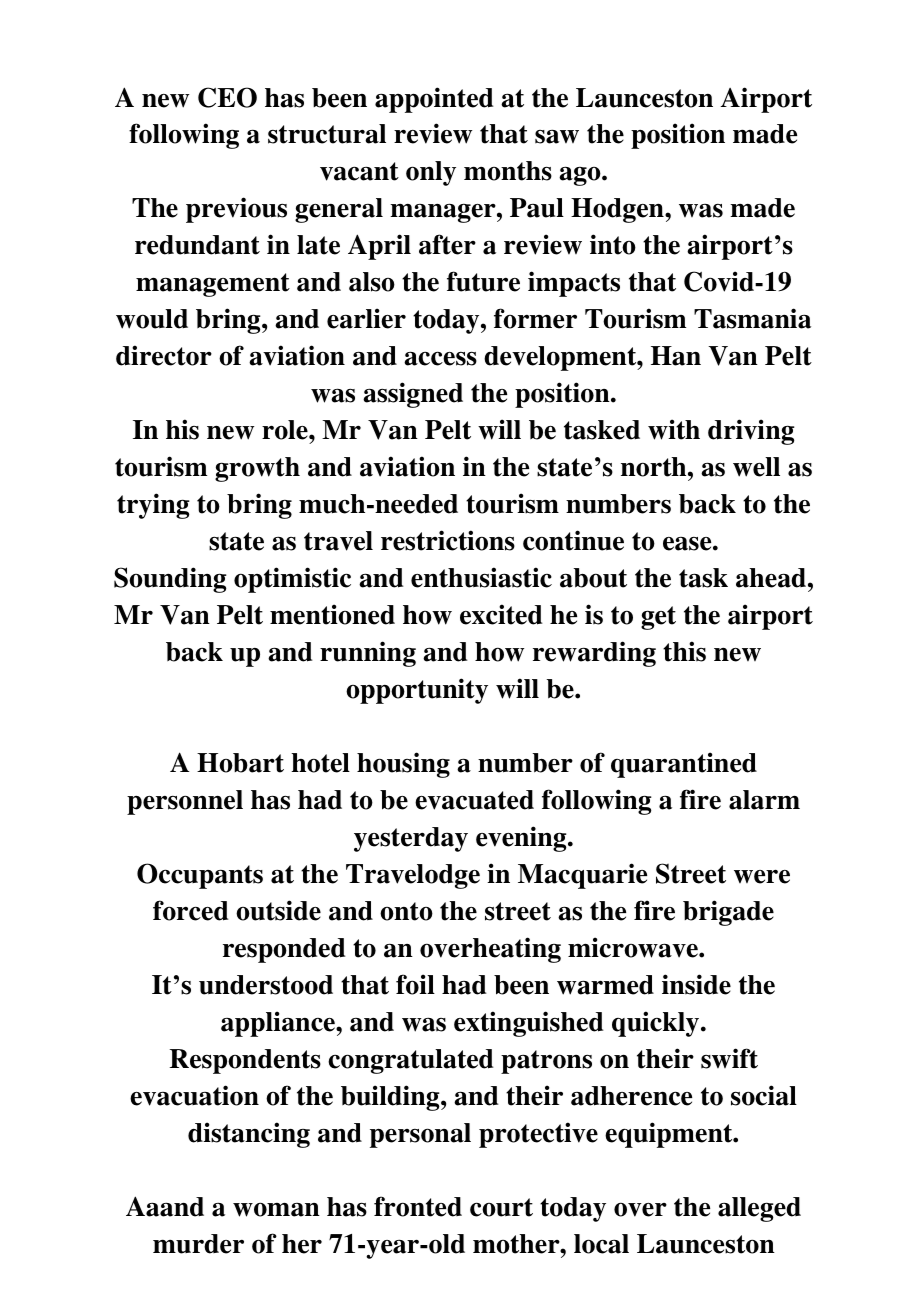 The image size is (924, 1308). I want to click on fronted, so click(418, 1206).
